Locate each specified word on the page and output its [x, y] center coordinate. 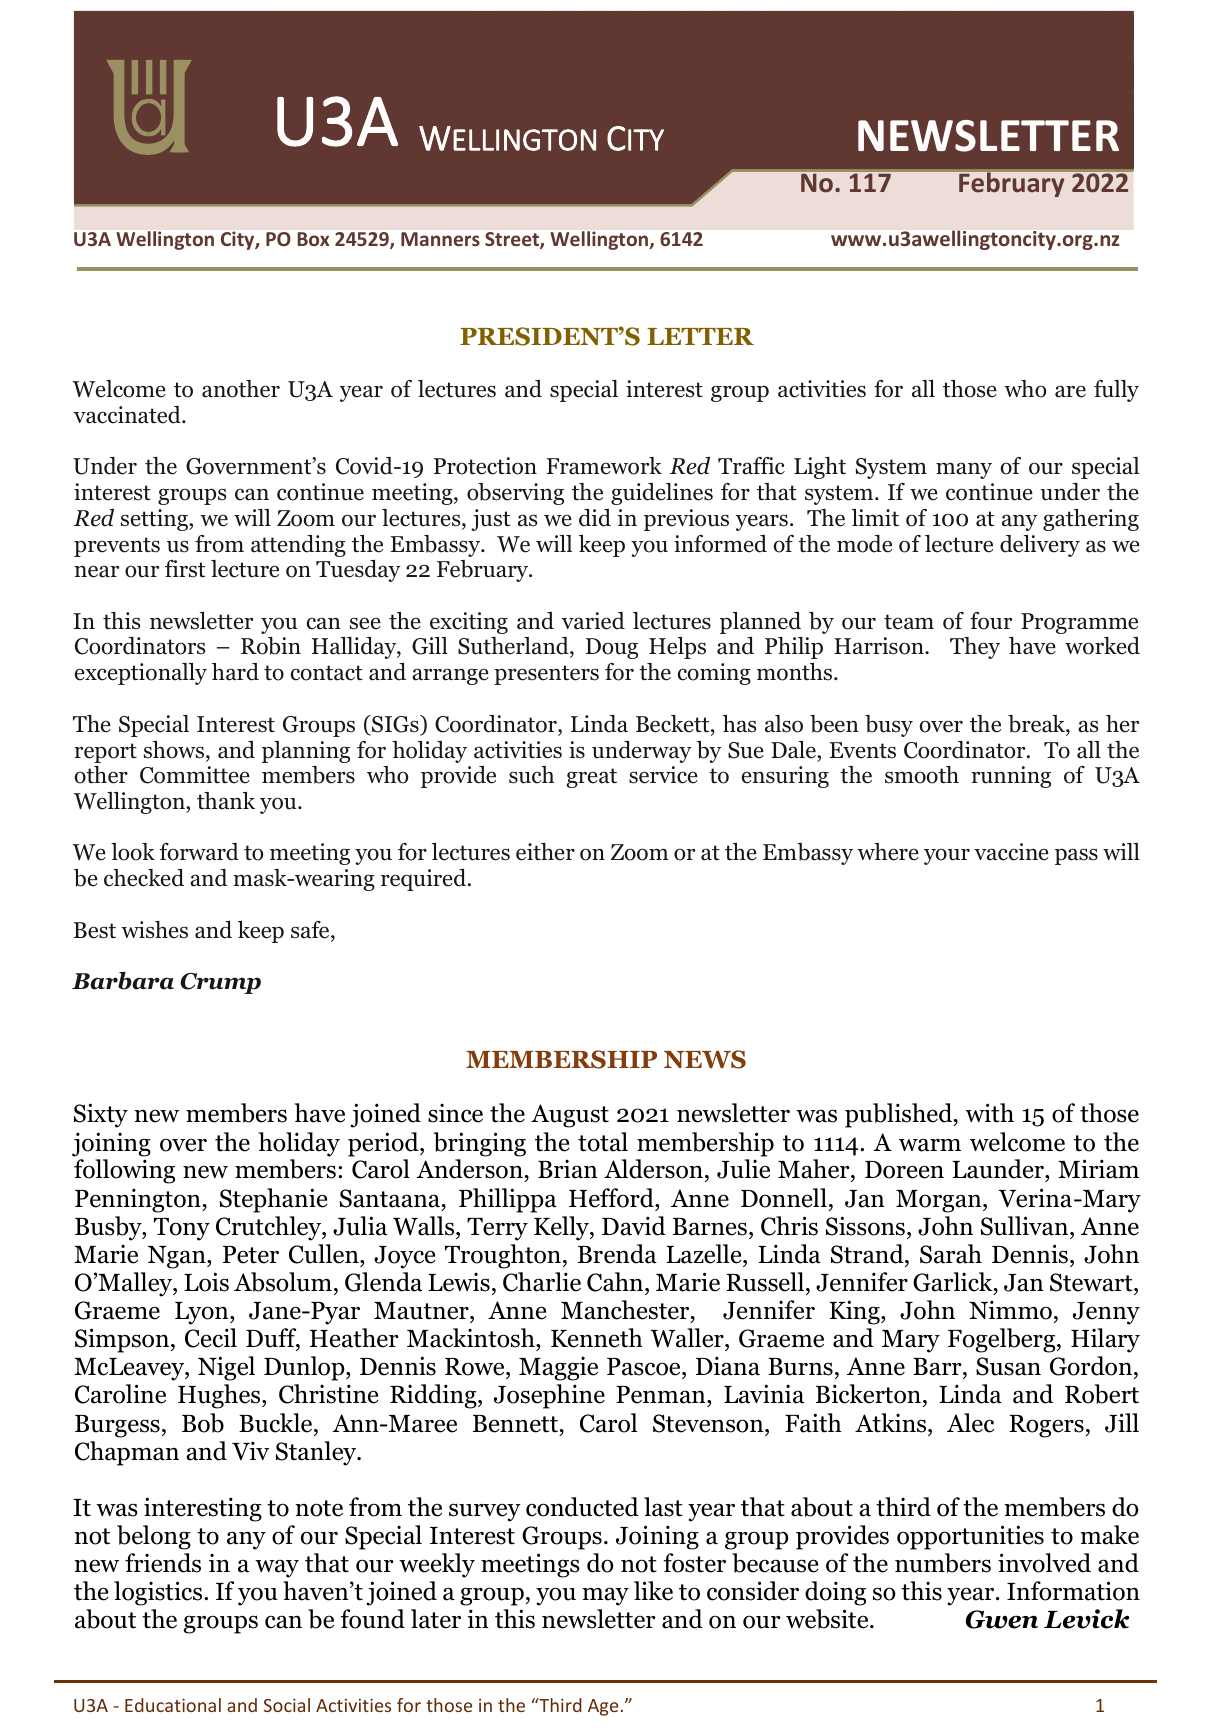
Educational [173, 1705]
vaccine [1011, 852]
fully [1116, 391]
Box [313, 239]
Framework [604, 466]
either [545, 852]
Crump [220, 983]
